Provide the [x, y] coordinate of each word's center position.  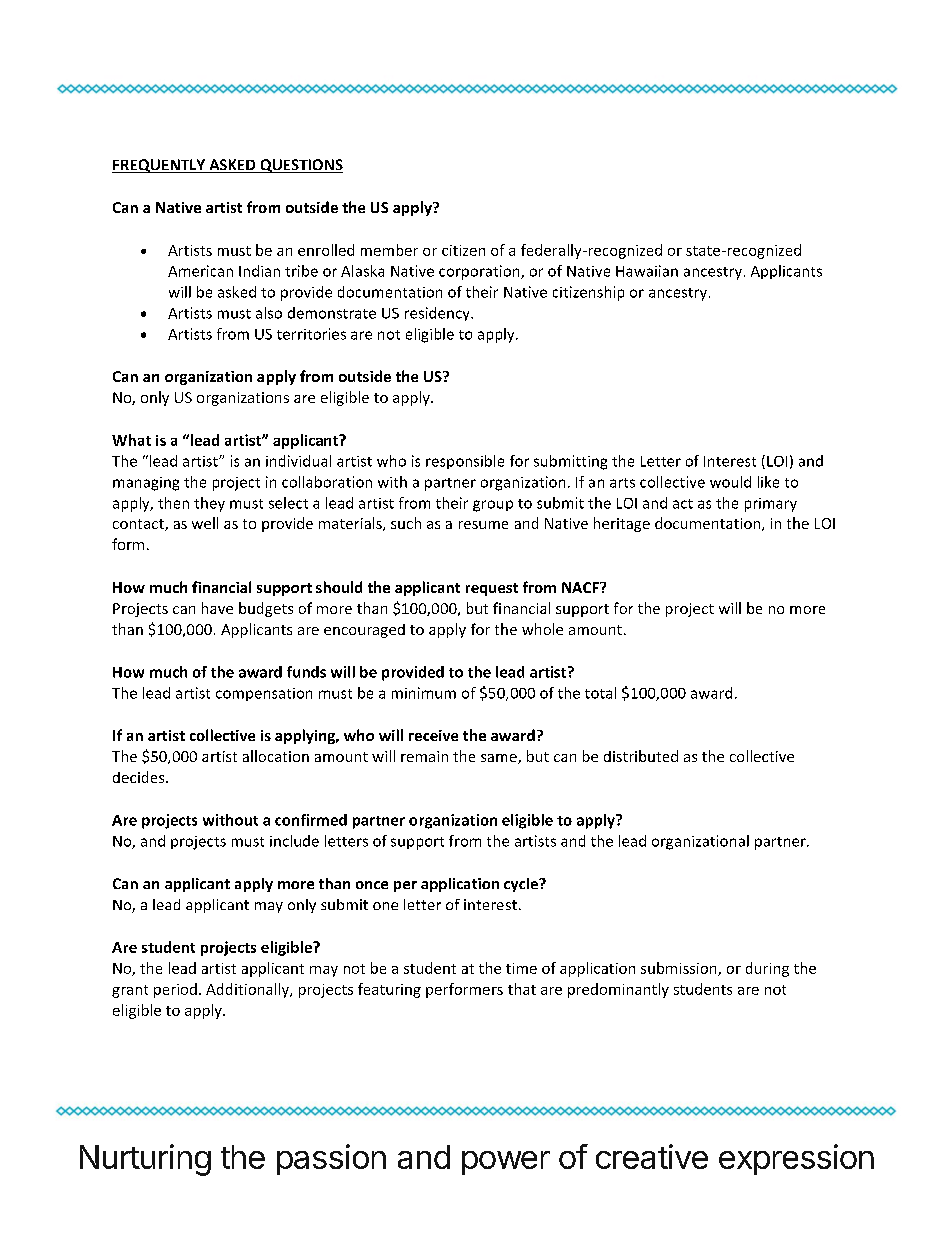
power [506, 1163]
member [389, 250]
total [600, 693]
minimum [424, 693]
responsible [465, 462]
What [131, 440]
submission [680, 969]
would [730, 482]
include [294, 841]
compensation [264, 694]
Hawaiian [647, 271]
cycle [522, 885]
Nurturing [145, 1160]
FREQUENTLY [160, 166]
